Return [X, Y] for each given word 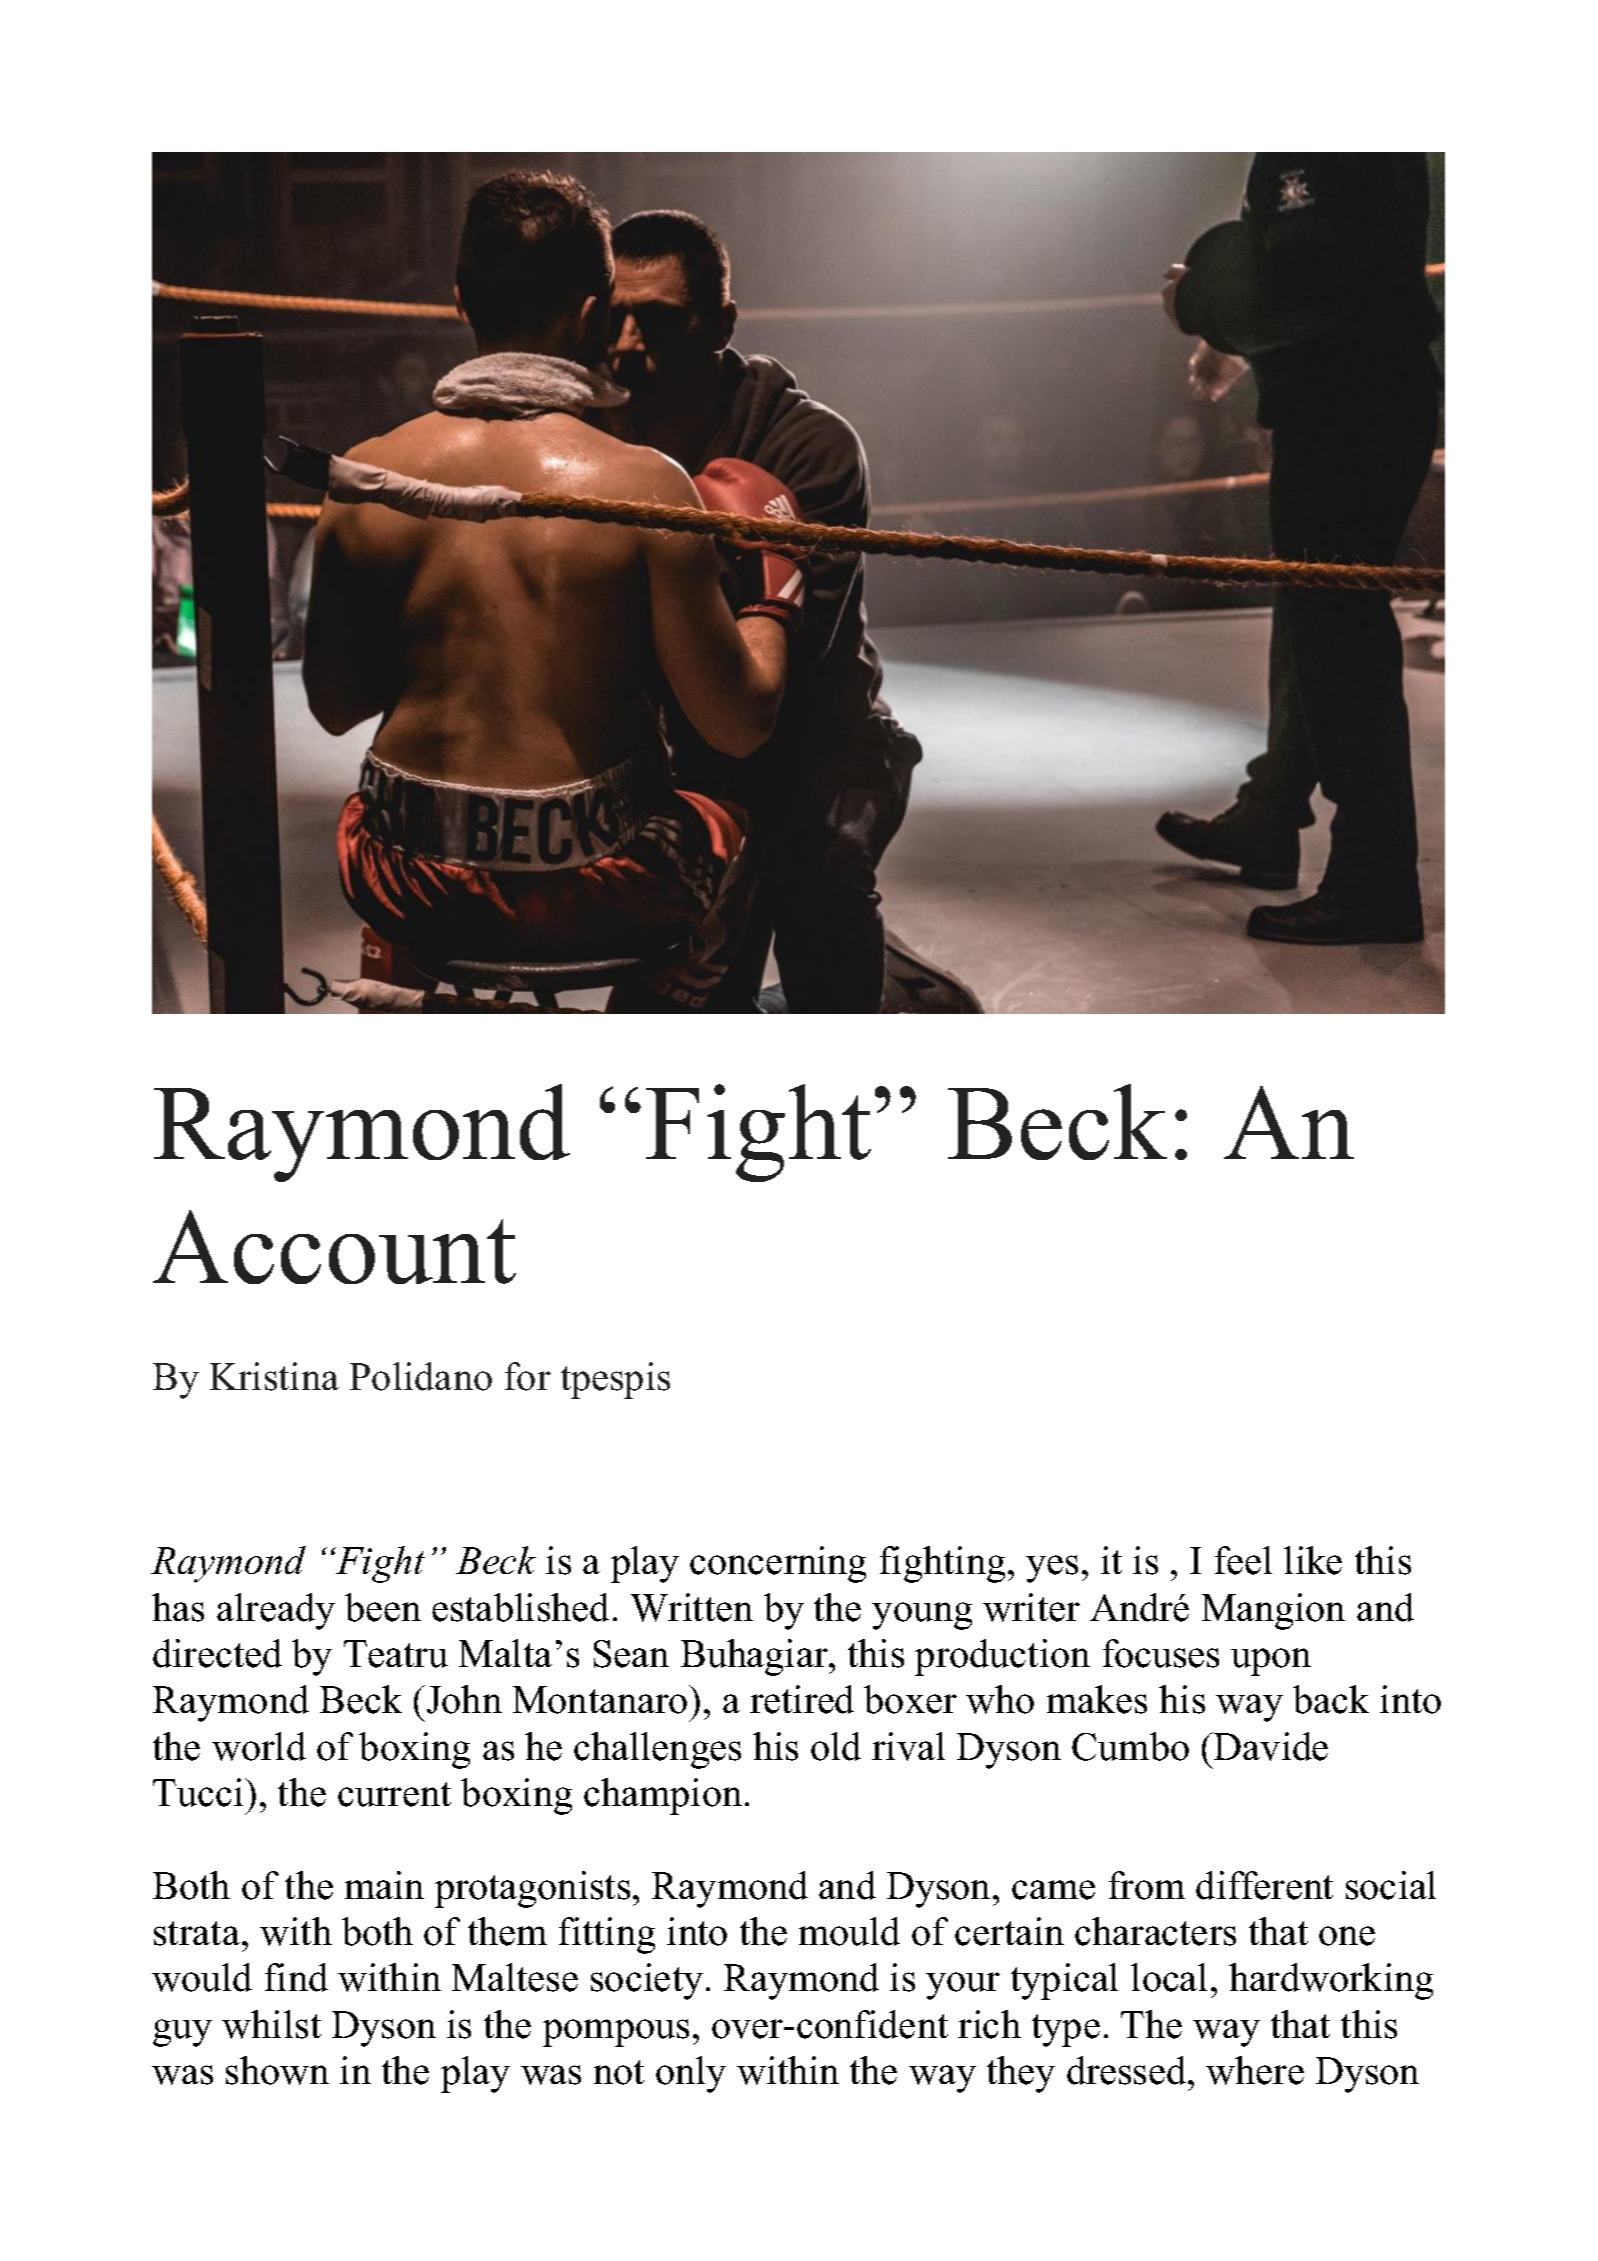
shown [277, 2070]
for [528, 1376]
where [1255, 2070]
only [691, 2074]
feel [1243, 1560]
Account [334, 1247]
